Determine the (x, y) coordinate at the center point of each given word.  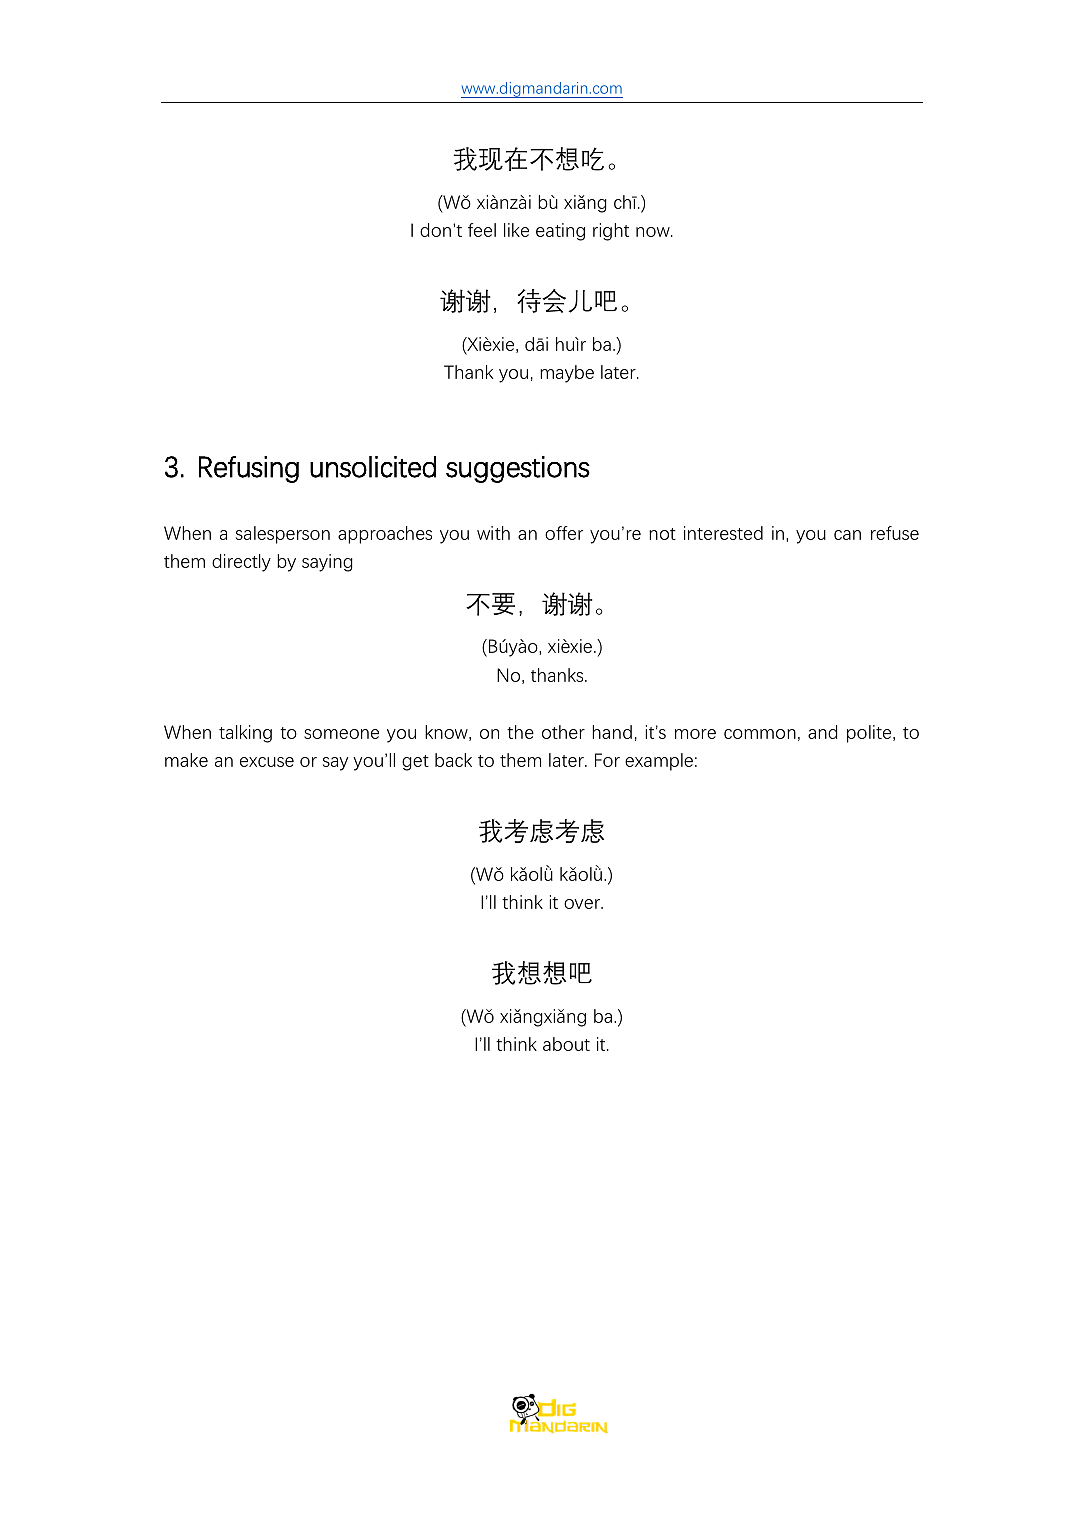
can (847, 535)
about (566, 1044)
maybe (567, 374)
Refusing (249, 469)
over (583, 904)
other (563, 732)
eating (560, 232)
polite (870, 734)
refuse (895, 533)
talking (245, 734)
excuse (267, 762)
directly (241, 563)
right (611, 232)
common (760, 734)
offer (564, 533)
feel (482, 230)
